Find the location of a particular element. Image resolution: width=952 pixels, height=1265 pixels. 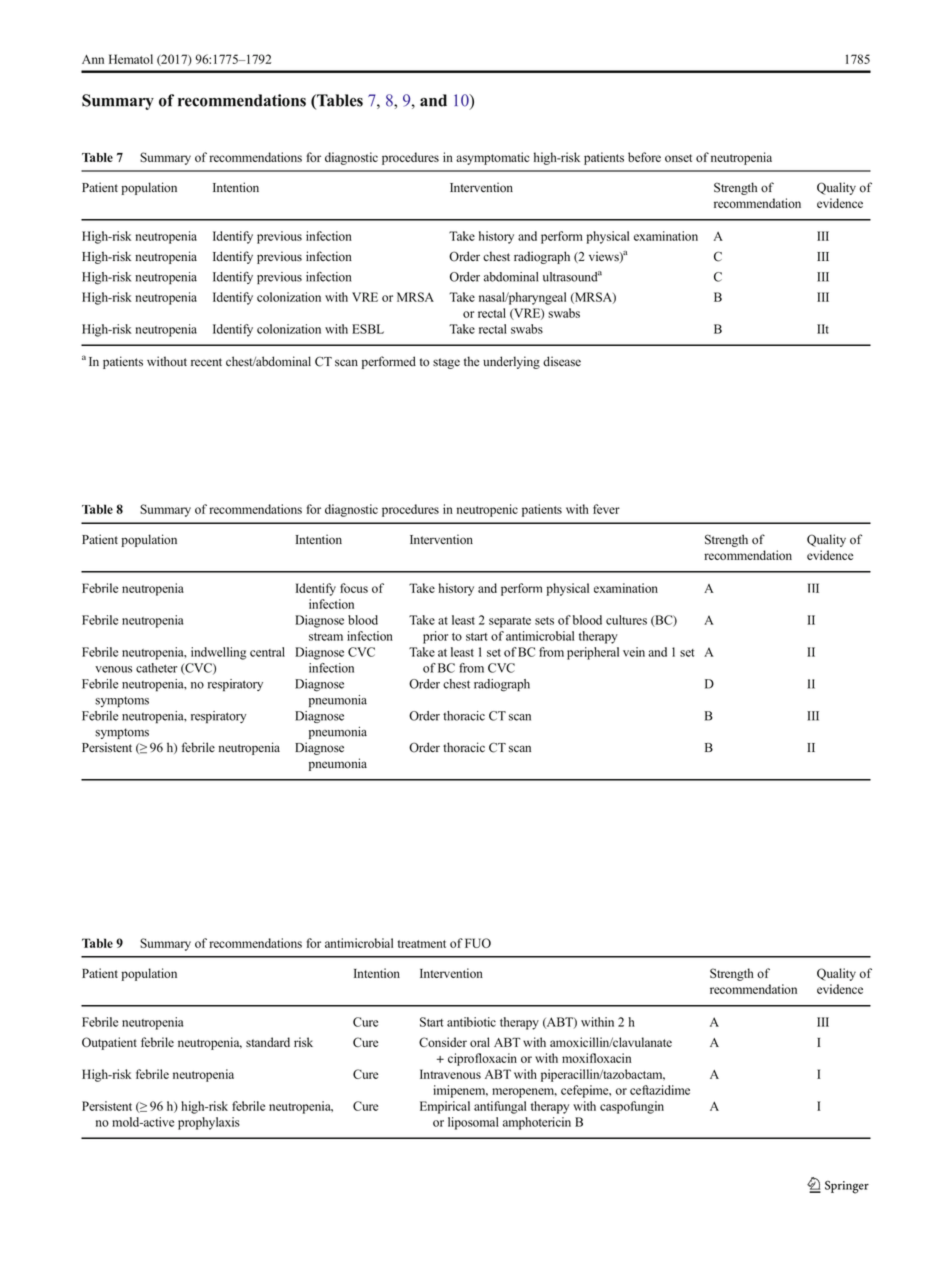

before is located at coordinates (644, 157).
